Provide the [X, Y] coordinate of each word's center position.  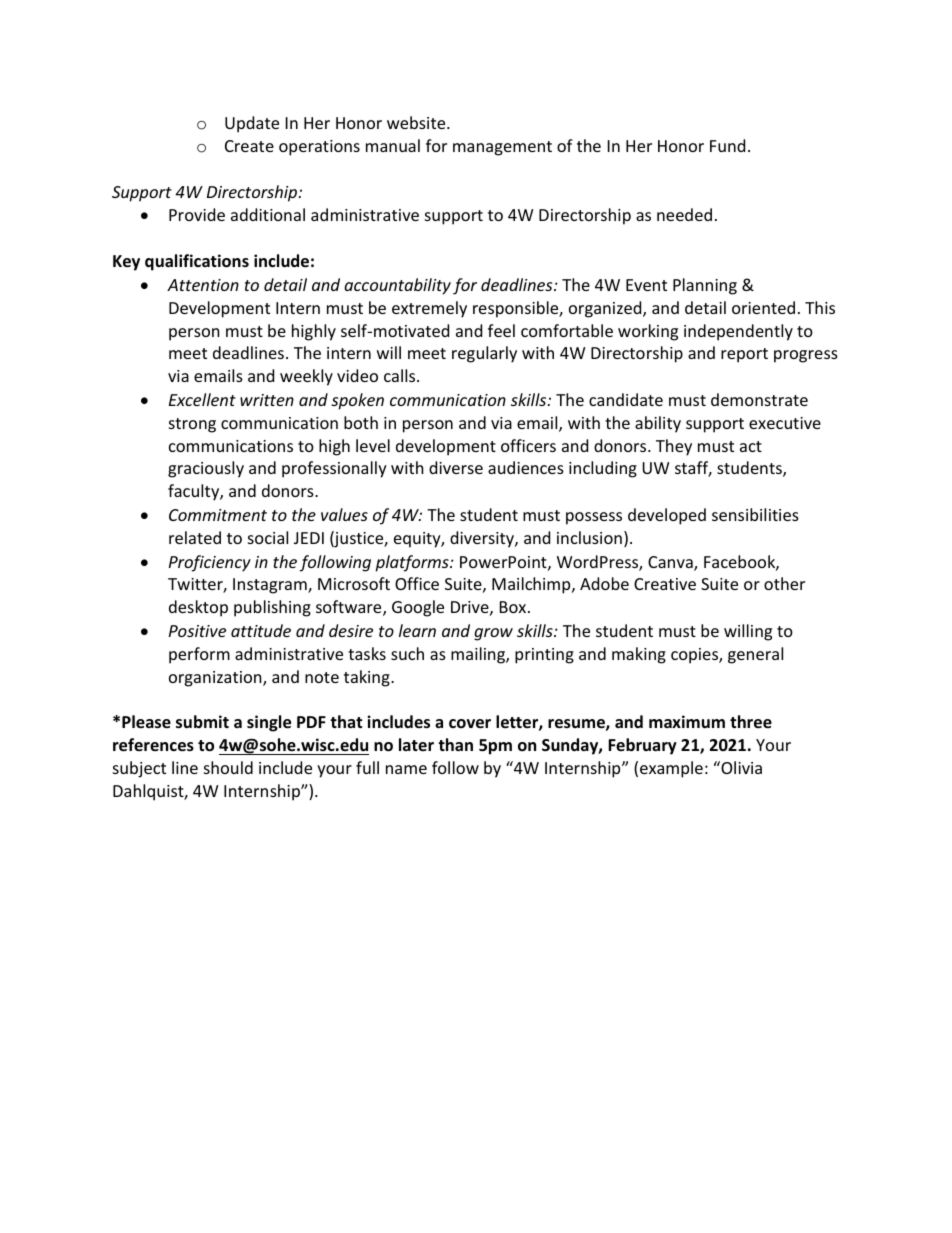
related [195, 537]
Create [249, 146]
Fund [727, 145]
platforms [413, 563]
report [744, 355]
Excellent [202, 399]
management [502, 148]
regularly [484, 354]
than [455, 744]
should [228, 767]
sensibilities [755, 514]
